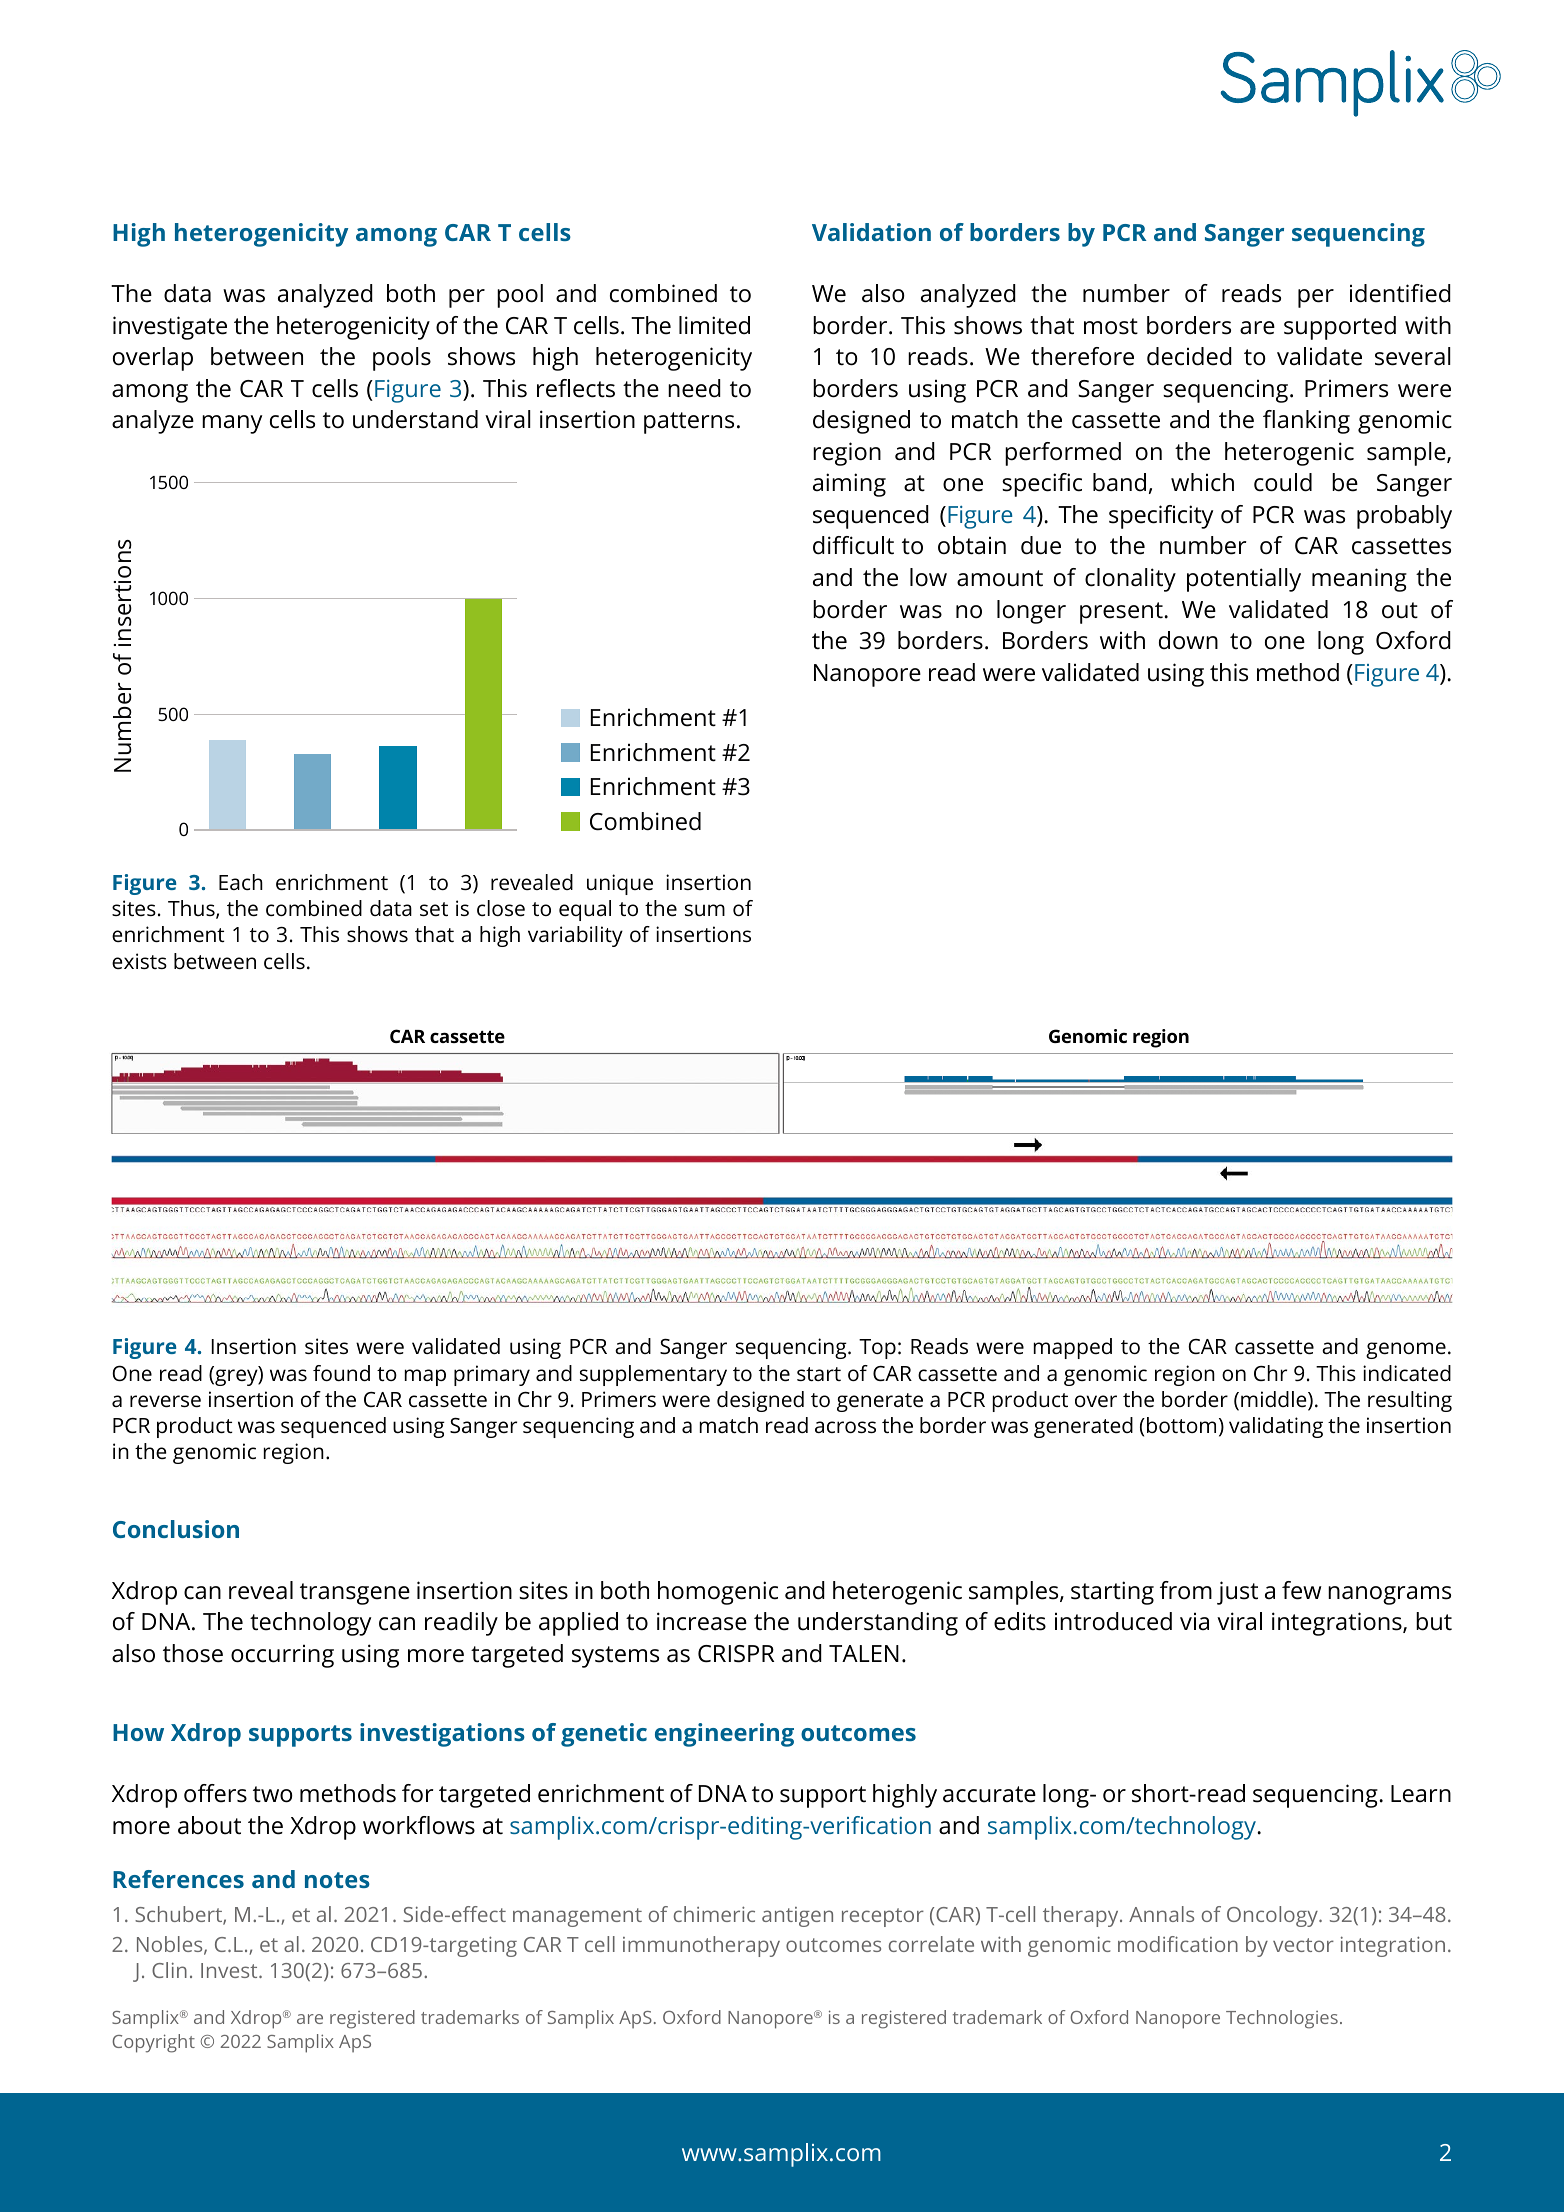  What do you see at coordinates (797, 1917) in the page?
I see `antigen` at bounding box center [797, 1917].
